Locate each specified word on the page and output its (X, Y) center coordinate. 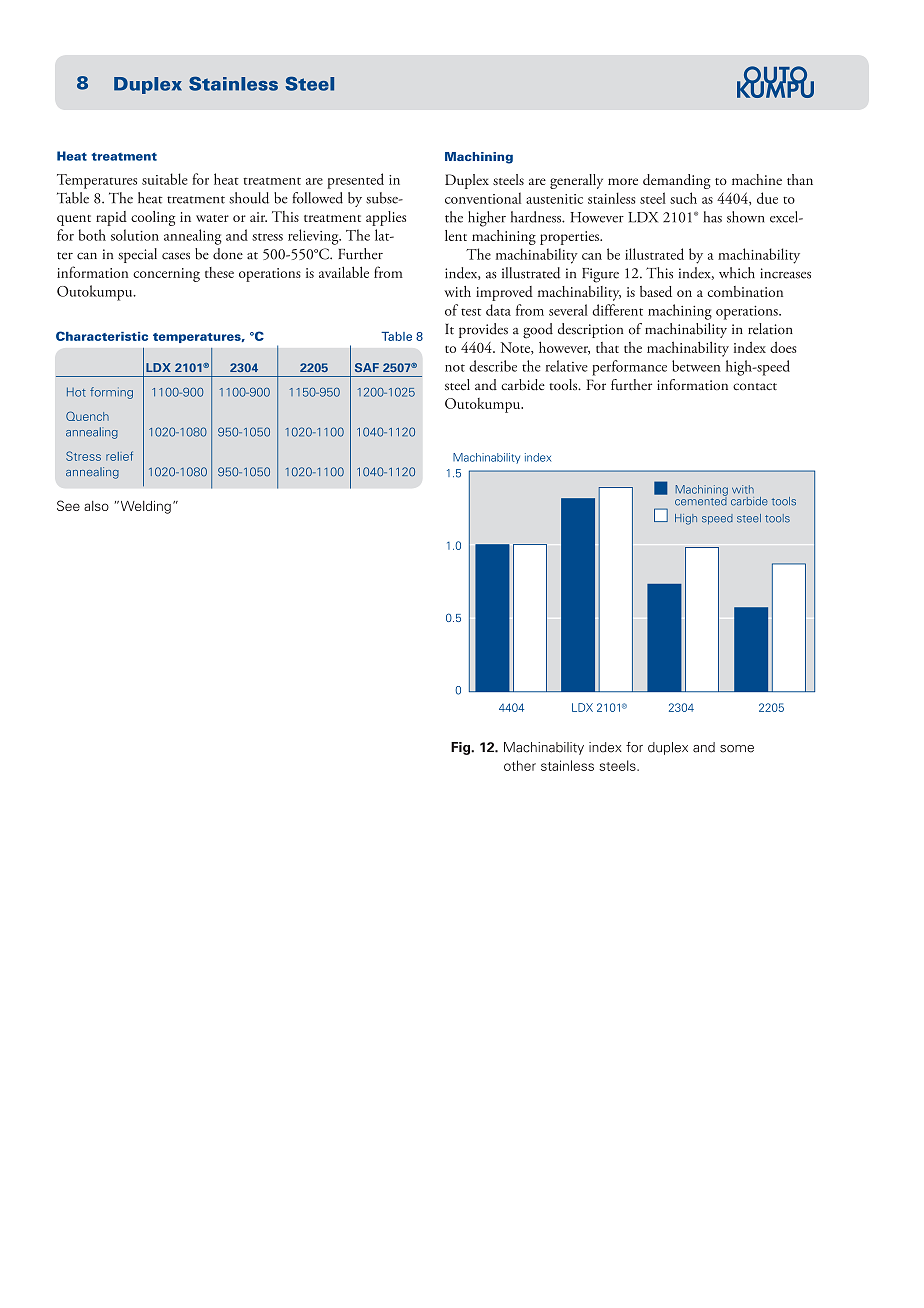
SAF (367, 367)
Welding (144, 507)
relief (119, 456)
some (737, 749)
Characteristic (102, 336)
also (96, 506)
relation (770, 329)
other (520, 765)
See (68, 505)
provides (483, 330)
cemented (701, 500)
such (683, 198)
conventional (483, 198)
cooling (153, 218)
